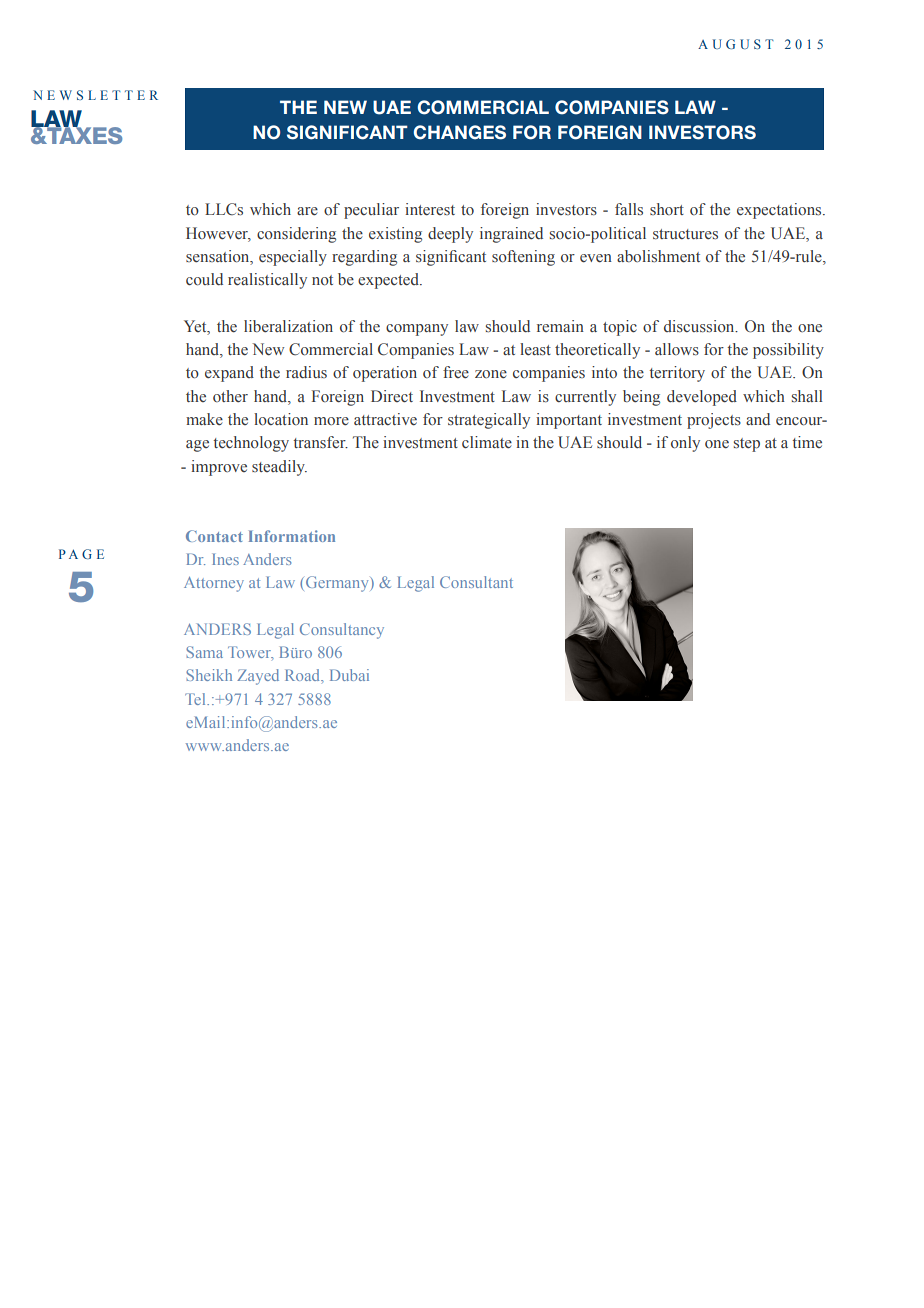 The height and width of the image is (1308, 924). I want to click on Sama, so click(204, 652).
